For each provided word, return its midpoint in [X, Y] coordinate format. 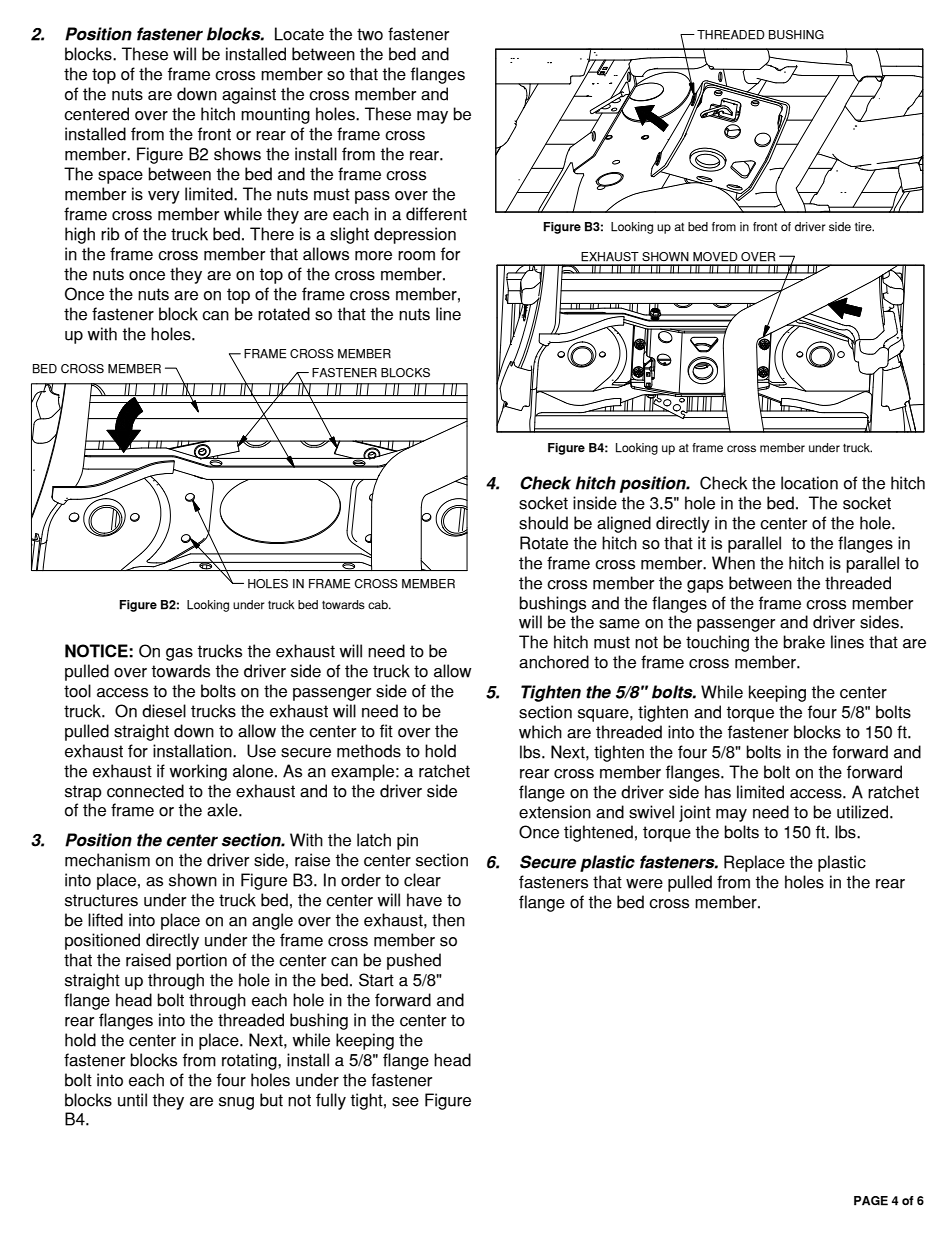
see [405, 1102]
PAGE [871, 1201]
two [370, 34]
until [132, 1100]
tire [864, 226]
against [249, 95]
